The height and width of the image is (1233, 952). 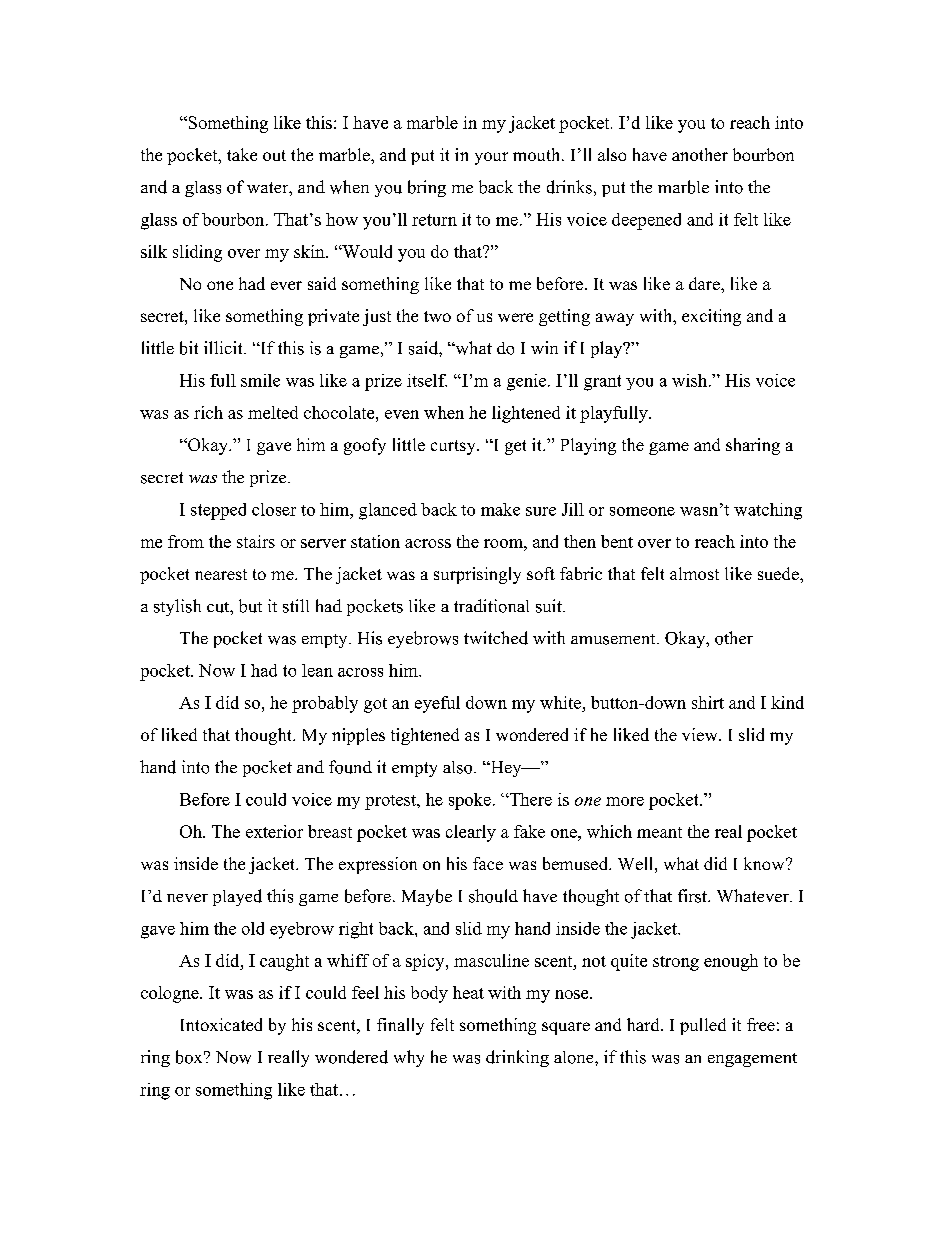 I want to click on almost, so click(x=694, y=573).
